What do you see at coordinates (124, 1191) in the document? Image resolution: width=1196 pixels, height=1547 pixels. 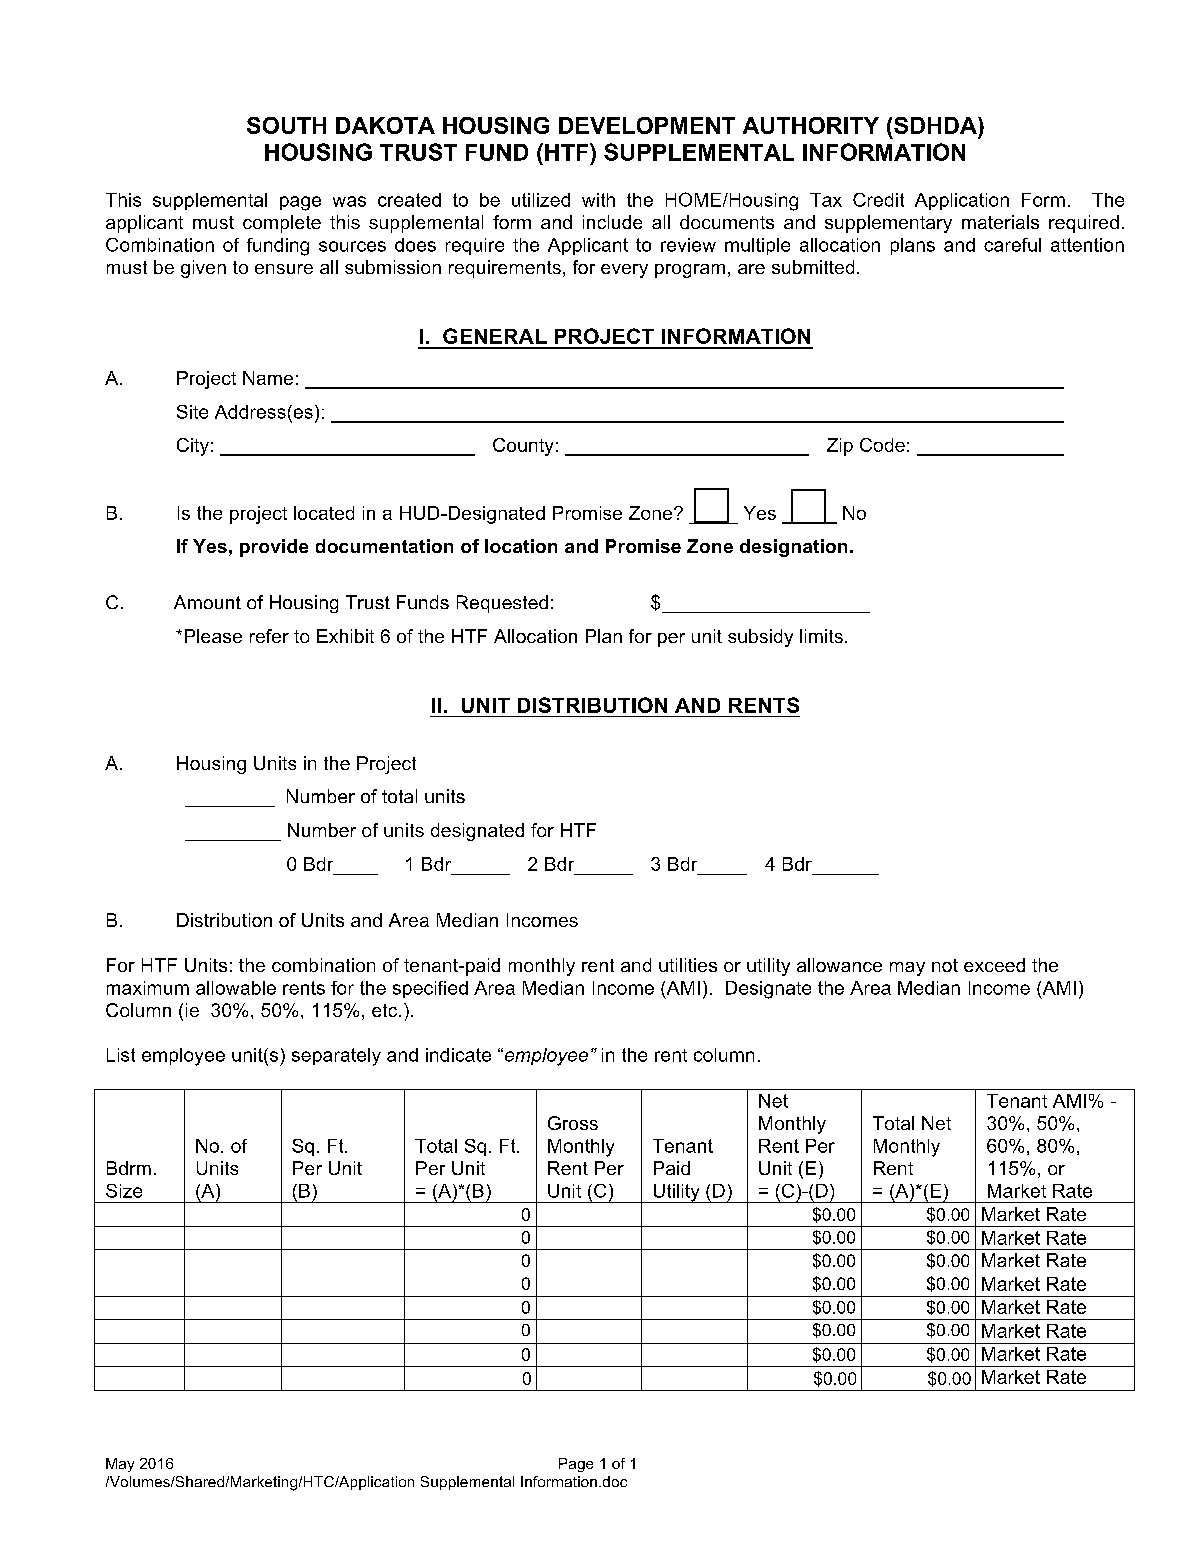 I see `Size` at bounding box center [124, 1191].
